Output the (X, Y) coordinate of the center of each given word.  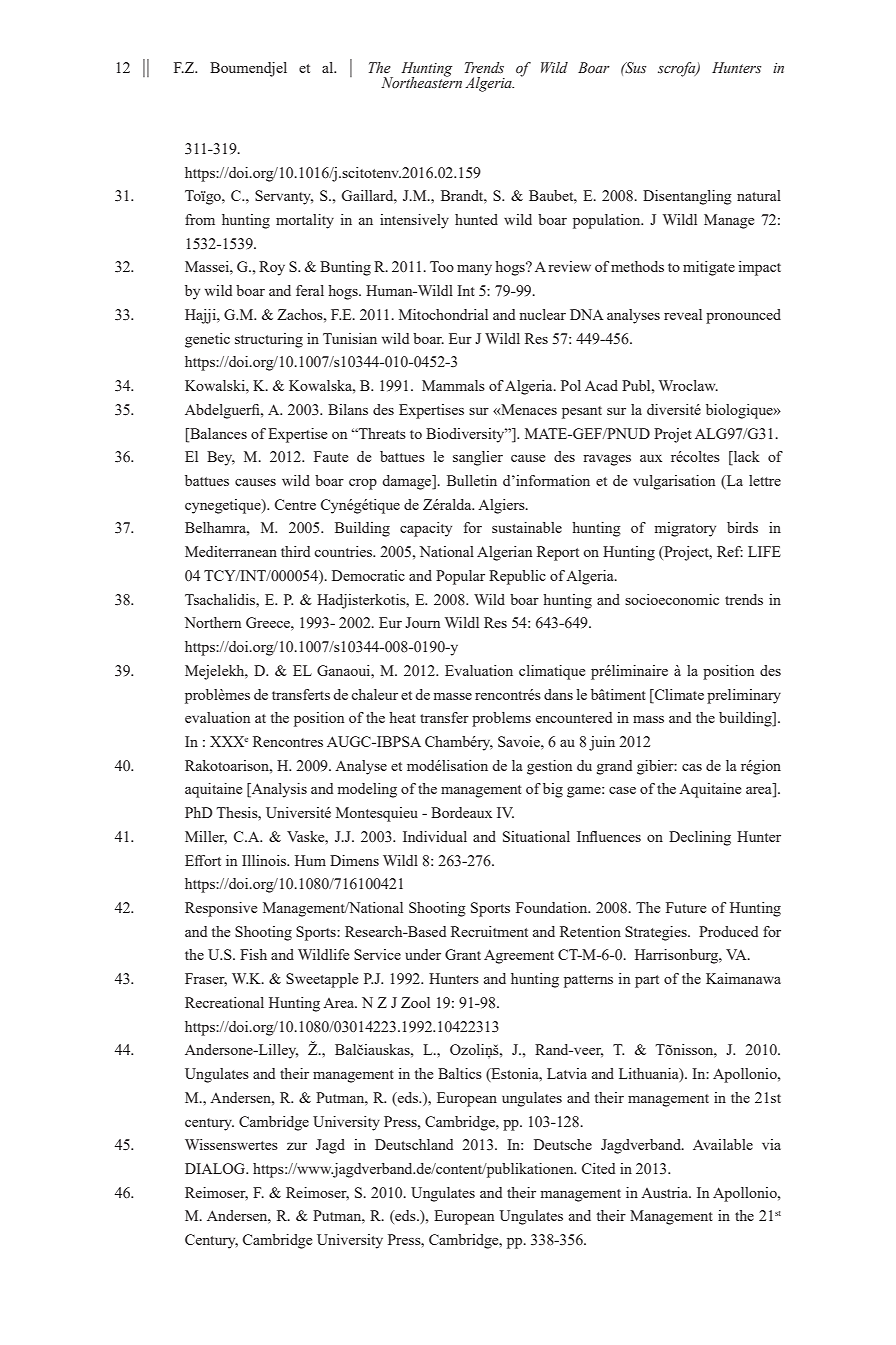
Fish (253, 954)
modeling (367, 790)
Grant (463, 954)
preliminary (744, 696)
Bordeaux (461, 812)
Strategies (657, 933)
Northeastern (421, 82)
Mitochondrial (443, 314)
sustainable (527, 527)
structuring (269, 340)
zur (297, 1146)
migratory (685, 529)
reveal (683, 314)
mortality (305, 221)
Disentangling (687, 197)
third (295, 551)
